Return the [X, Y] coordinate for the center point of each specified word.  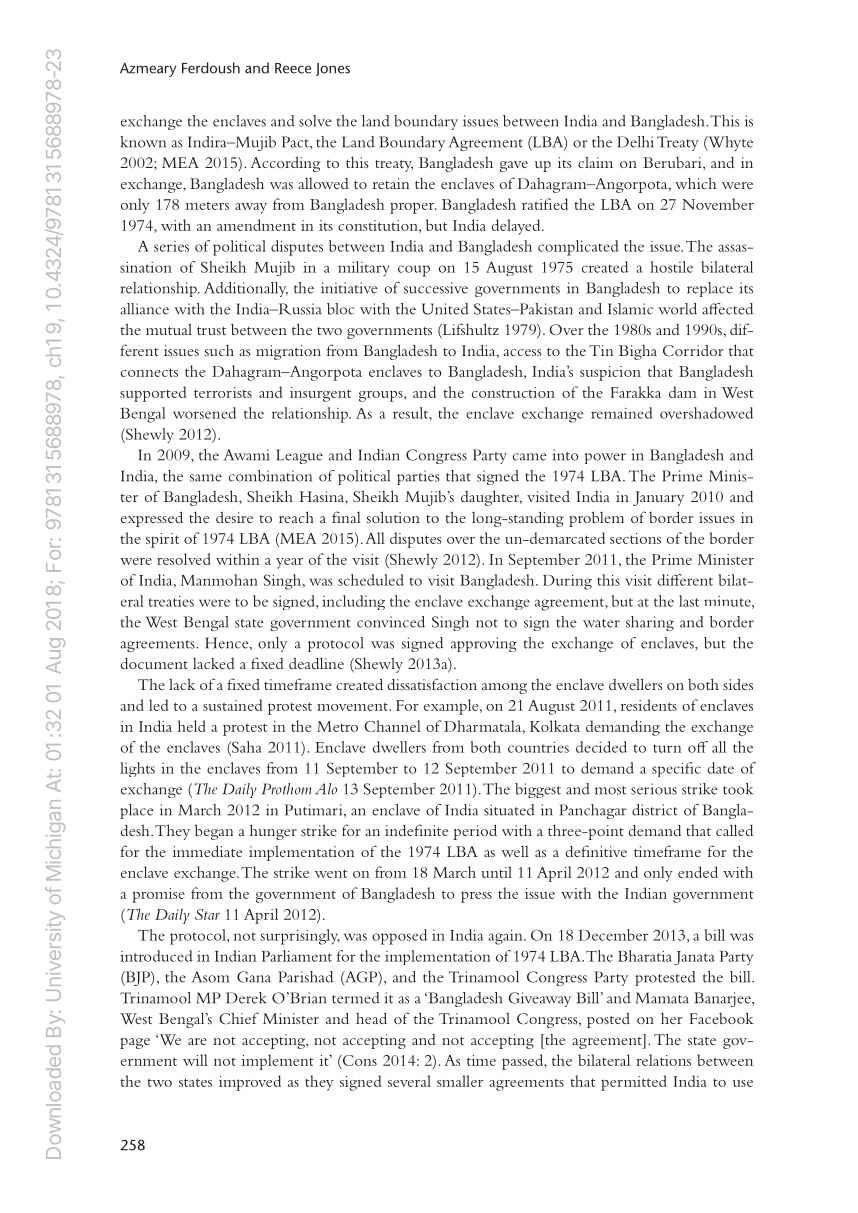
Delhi [635, 142]
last [689, 601]
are [197, 1041]
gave [514, 166]
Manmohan [219, 580]
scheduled [371, 580]
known [143, 142]
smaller [460, 1081]
